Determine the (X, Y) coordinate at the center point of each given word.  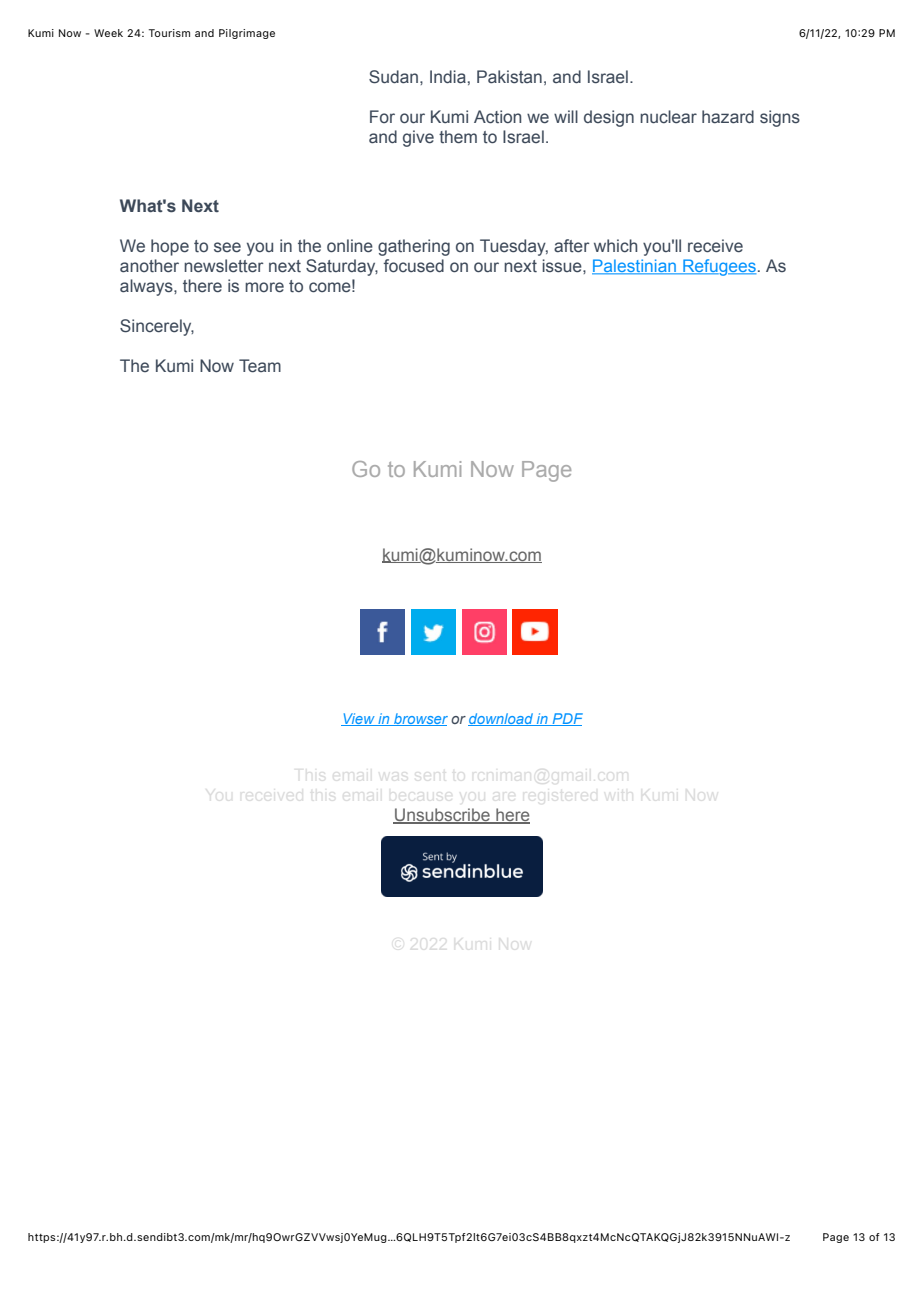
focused (413, 266)
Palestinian (635, 267)
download (501, 719)
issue (563, 266)
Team (260, 366)
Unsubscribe (442, 815)
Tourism (169, 33)
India (448, 77)
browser (420, 719)
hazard (728, 117)
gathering (414, 247)
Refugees (718, 267)
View (359, 719)
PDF (566, 719)
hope (170, 247)
